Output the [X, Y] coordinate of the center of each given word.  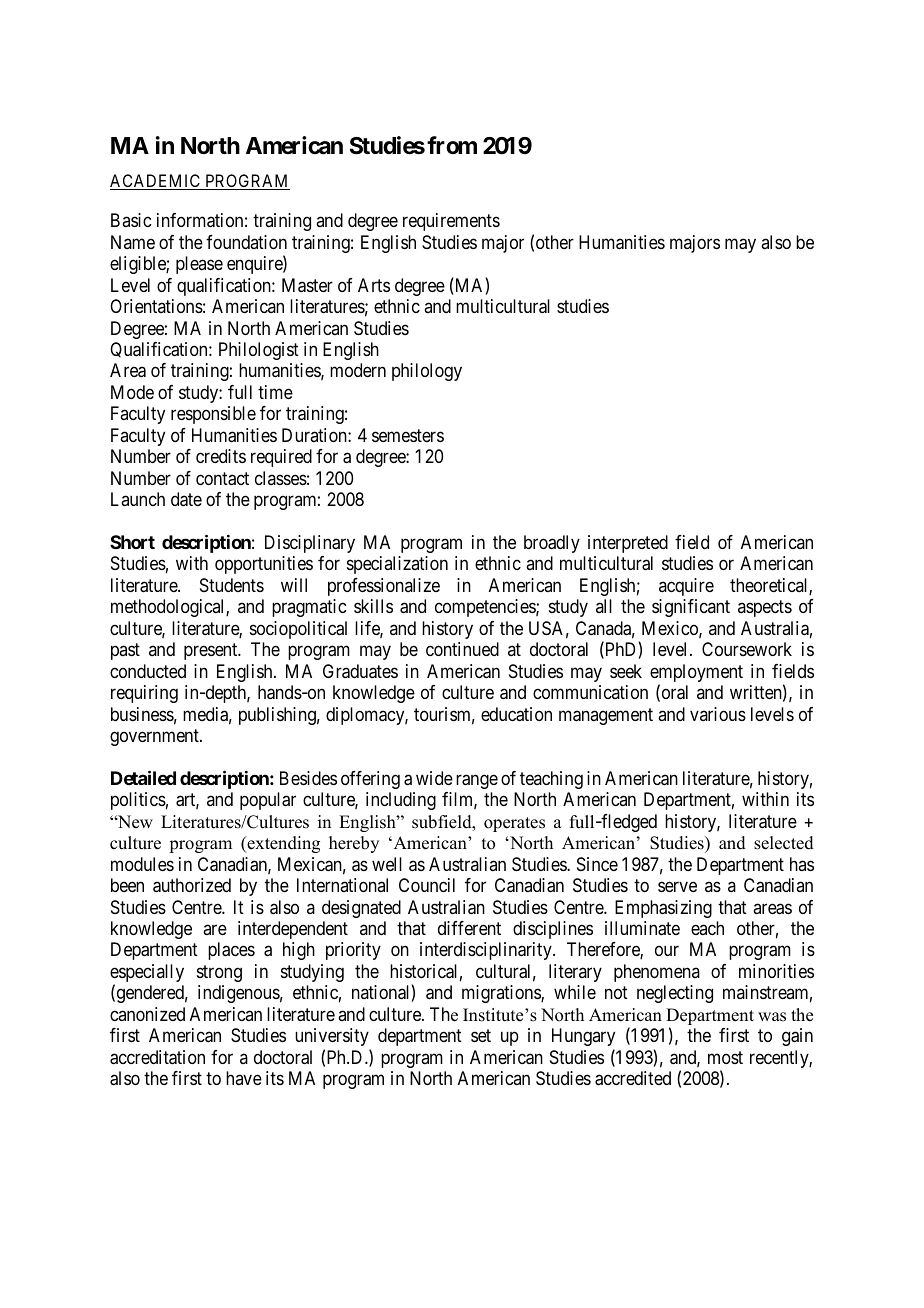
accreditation [157, 1057]
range [477, 781]
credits [221, 456]
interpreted [628, 544]
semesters [408, 435]
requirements [451, 222]
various [718, 714]
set [481, 1035]
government [155, 737]
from [452, 145]
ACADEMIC [156, 182]
